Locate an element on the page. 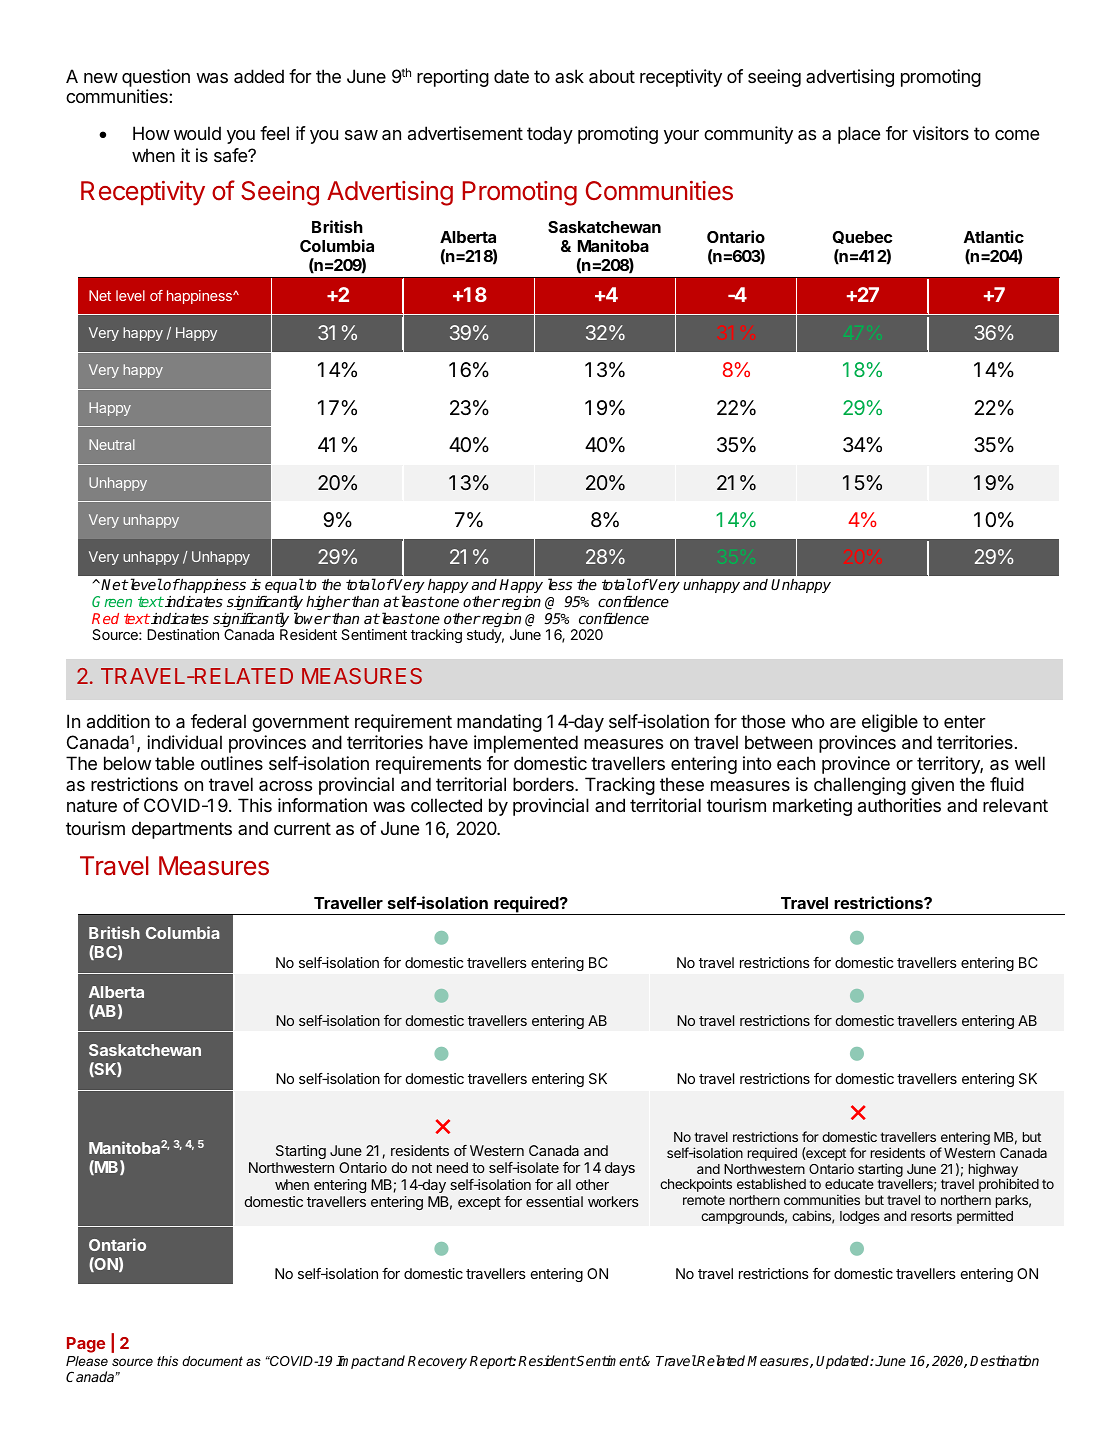  would is located at coordinates (197, 133).
